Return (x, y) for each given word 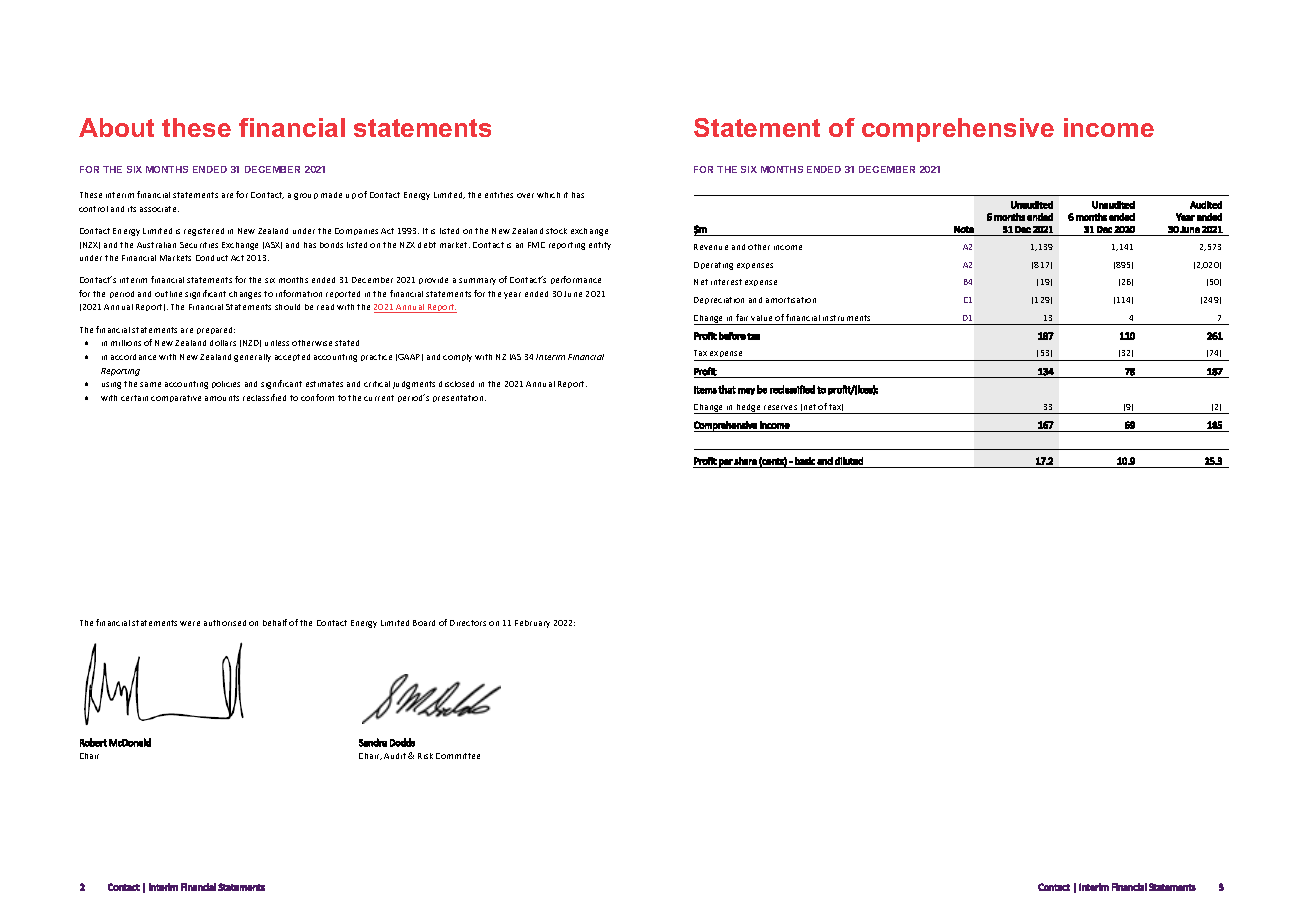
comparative (176, 398)
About (116, 127)
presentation (459, 398)
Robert (93, 742)
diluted (849, 461)
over (525, 195)
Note (964, 229)
